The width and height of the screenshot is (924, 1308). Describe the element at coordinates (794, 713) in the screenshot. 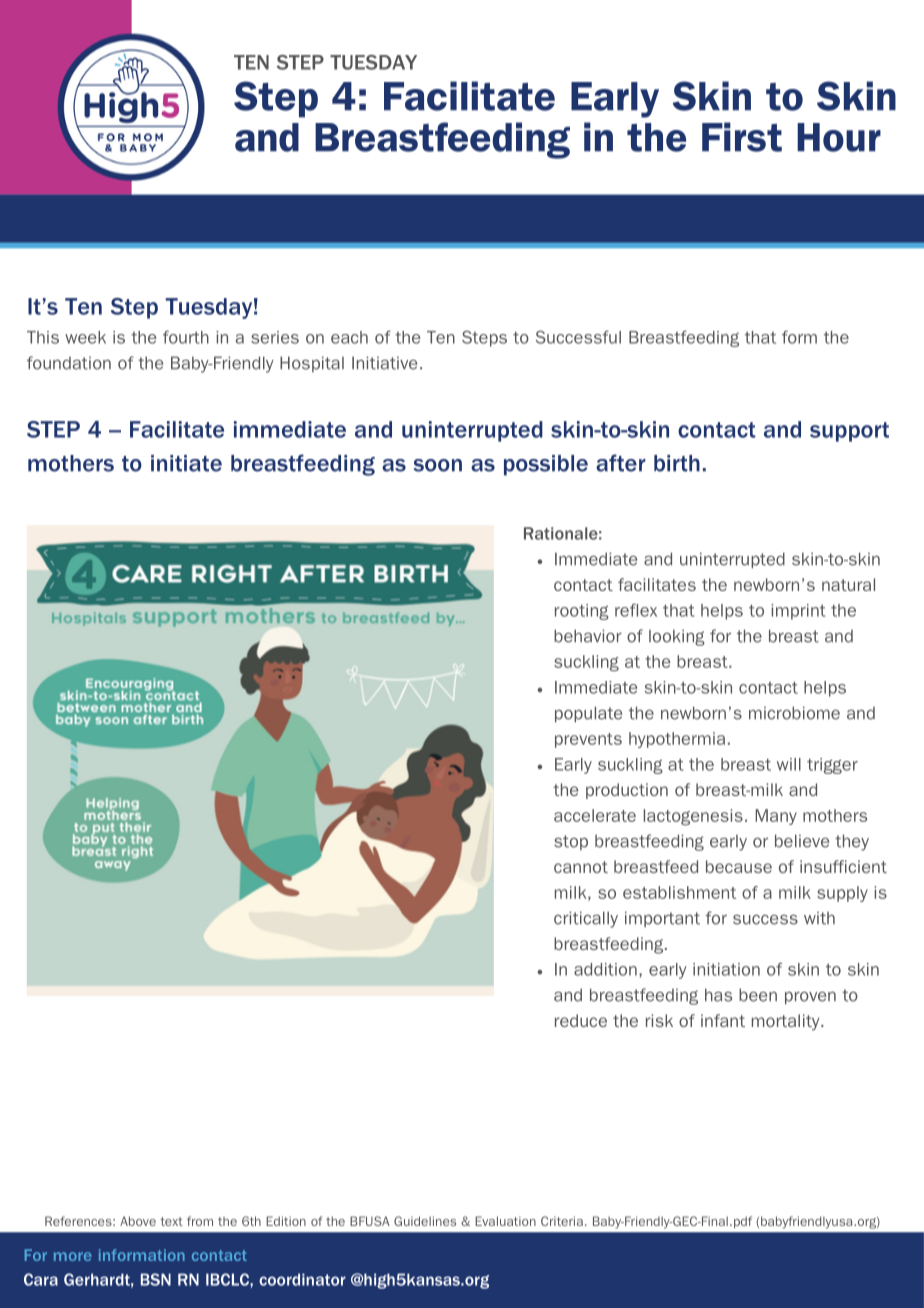

I see `microbiome` at that location.
